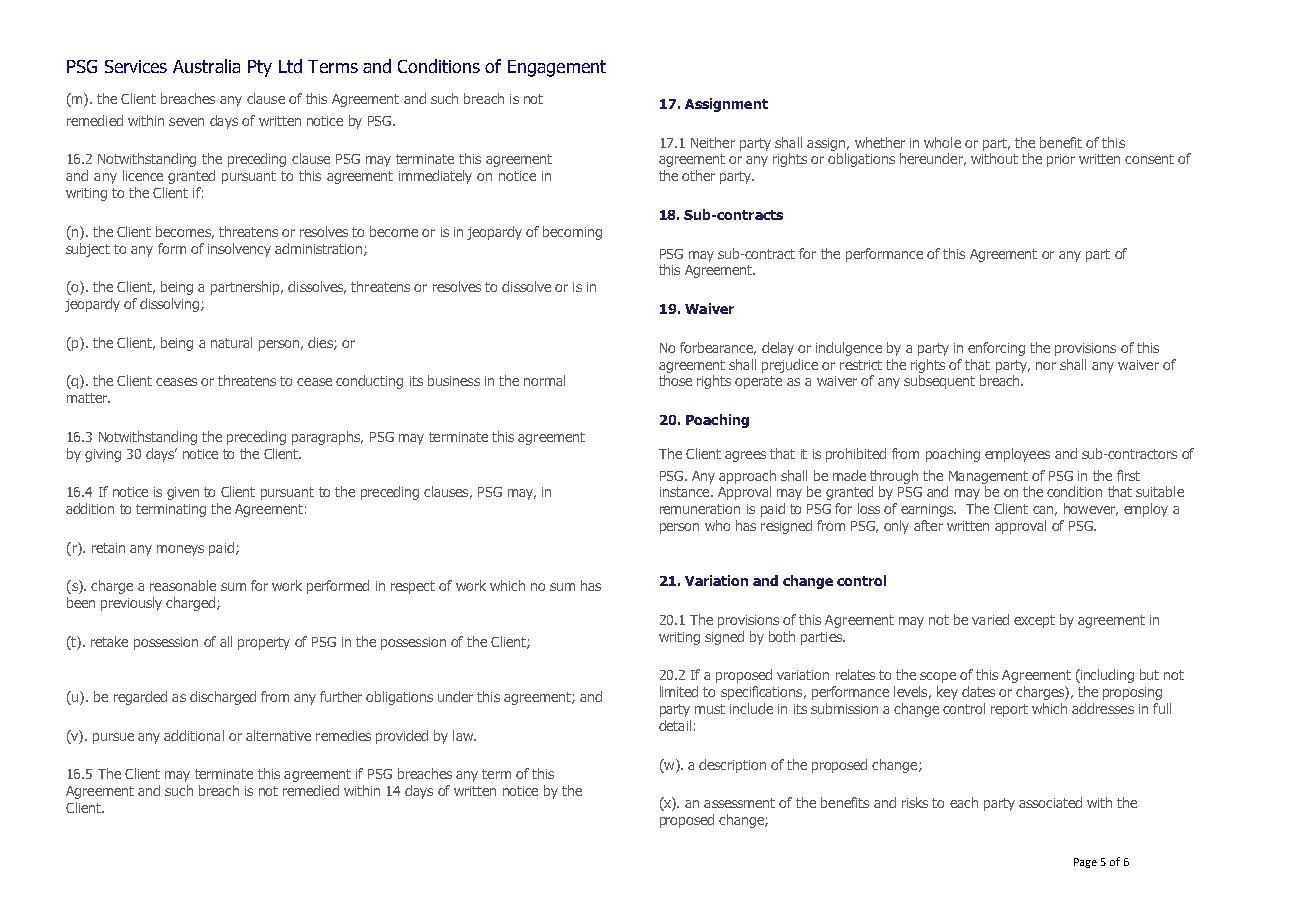 The height and width of the screenshot is (924, 1308). What do you see at coordinates (278, 735) in the screenshot?
I see `alternative` at bounding box center [278, 735].
